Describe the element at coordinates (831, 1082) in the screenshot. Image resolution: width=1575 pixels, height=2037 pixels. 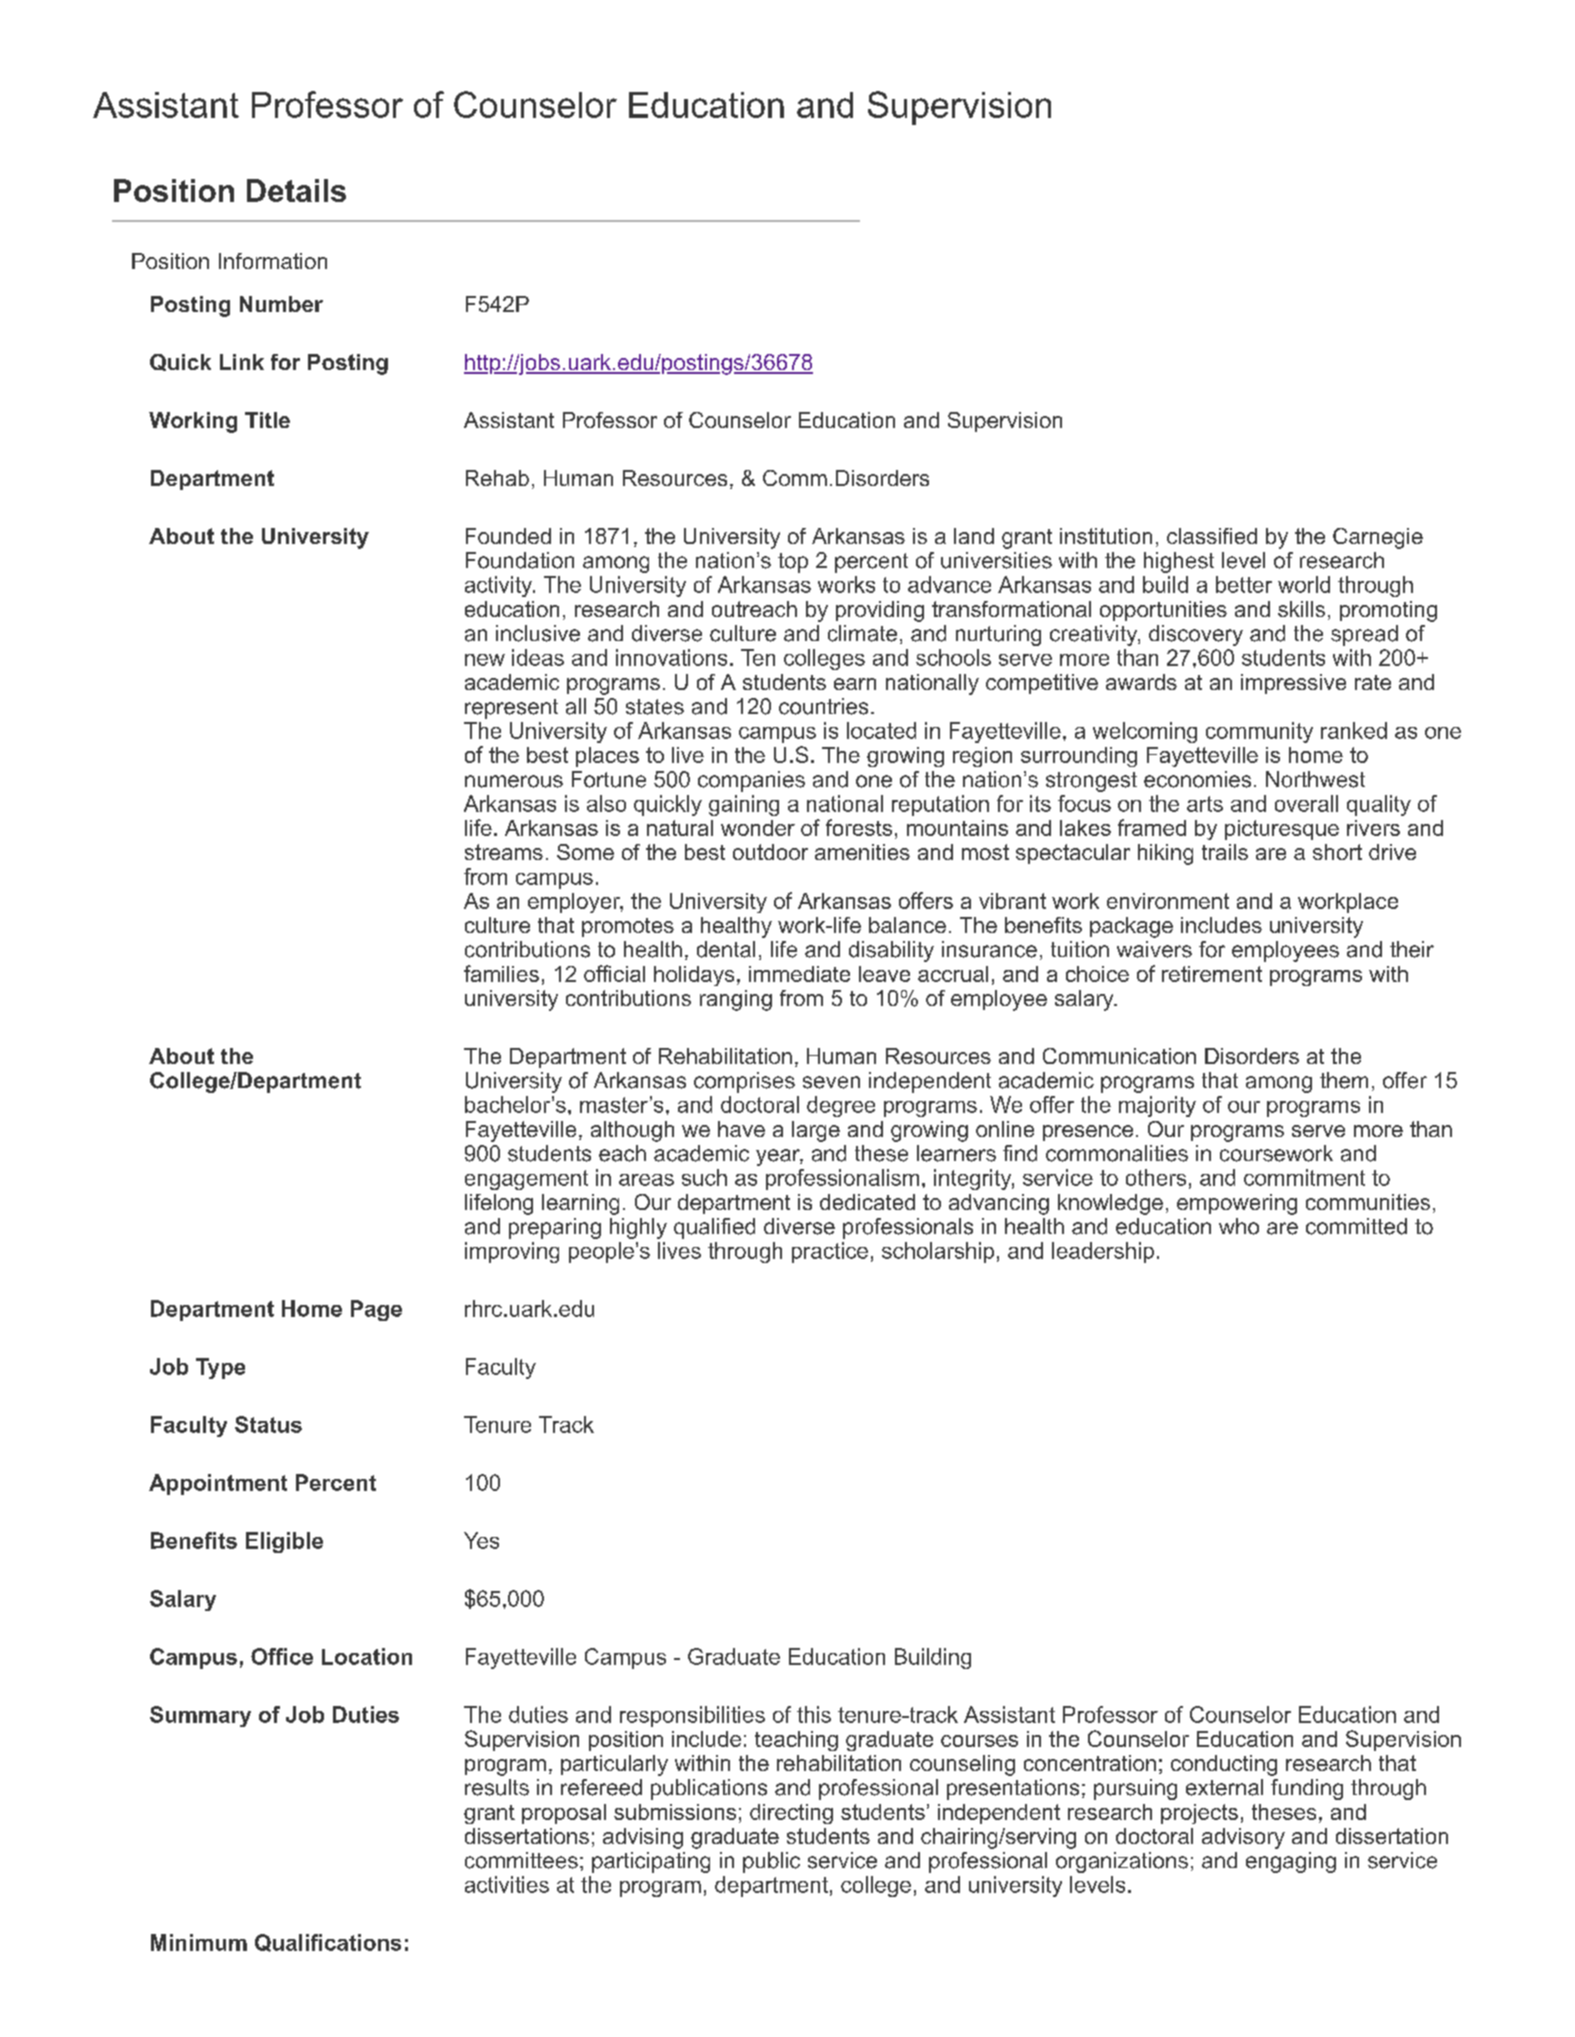
I see `seven` at that location.
